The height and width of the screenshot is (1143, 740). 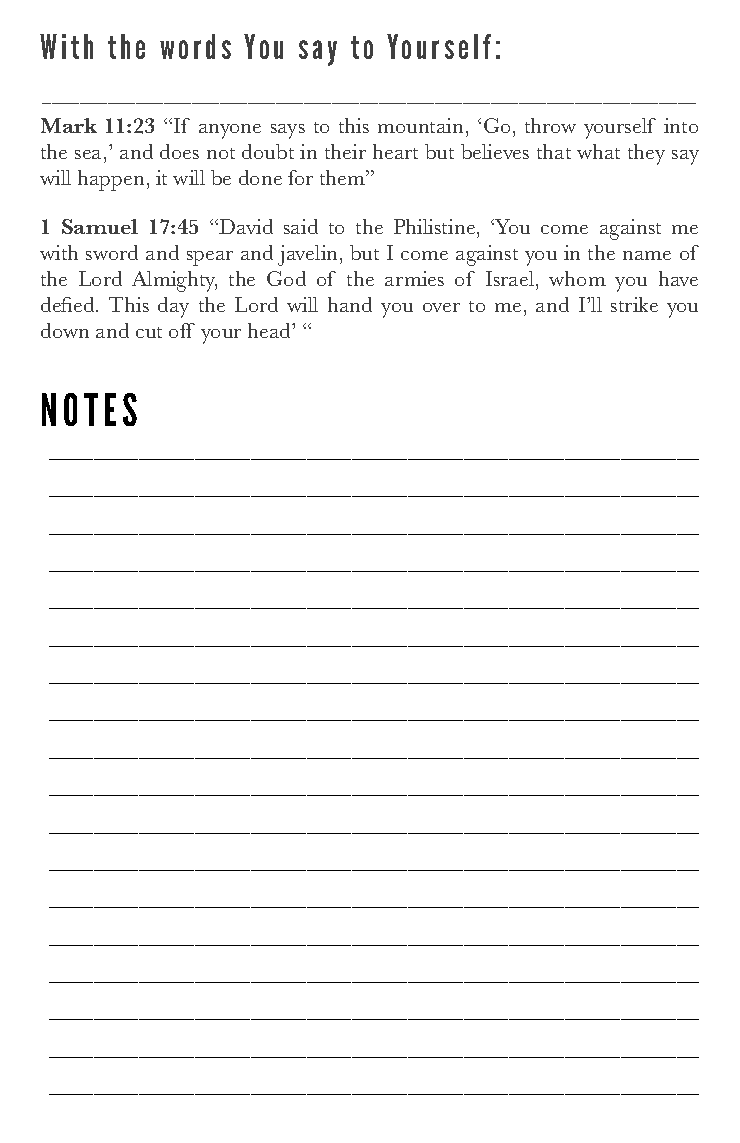 What do you see at coordinates (89, 409) in the screenshot?
I see `NOTES` at bounding box center [89, 409].
